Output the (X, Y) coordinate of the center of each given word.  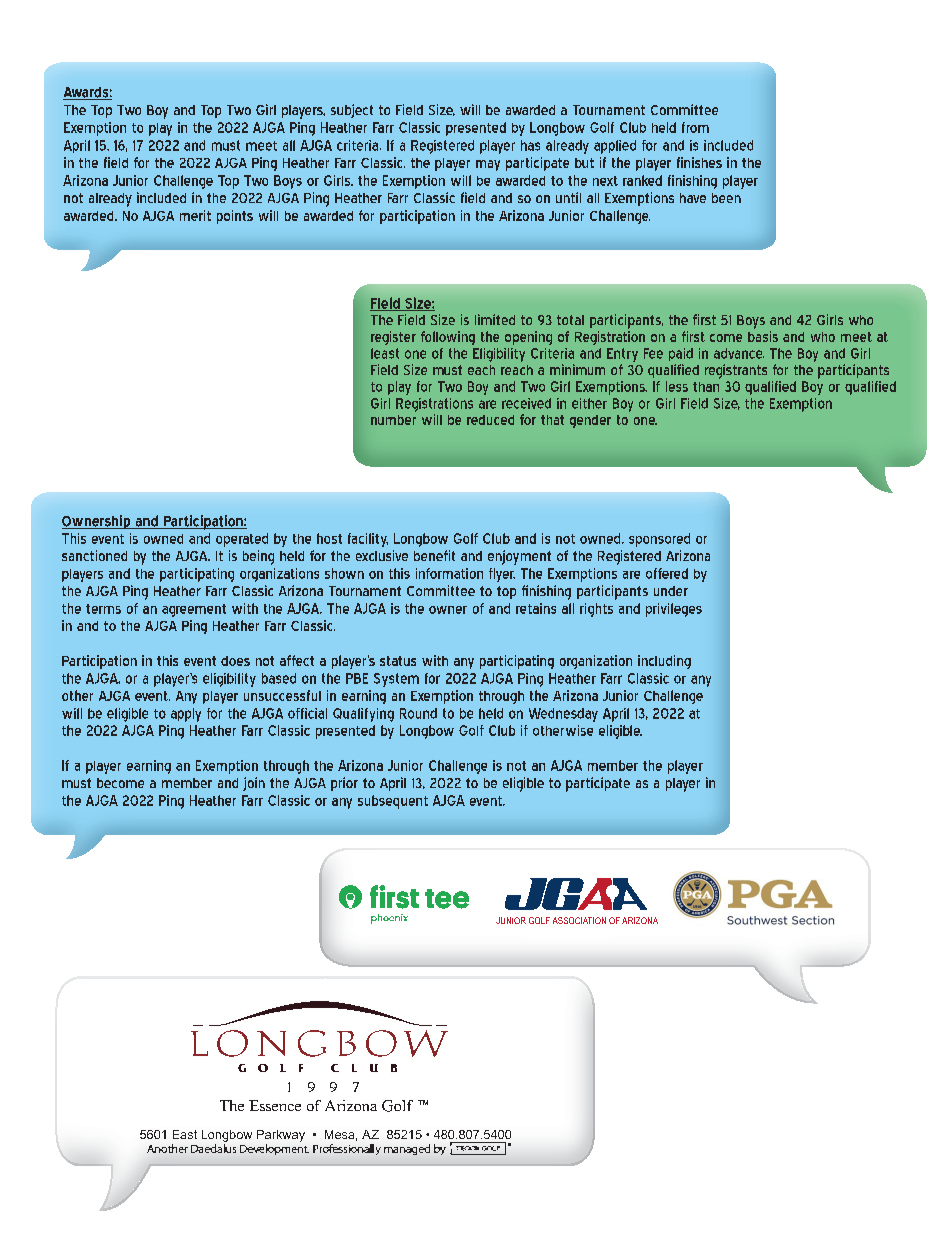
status (398, 661)
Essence (275, 1105)
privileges (674, 610)
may (488, 165)
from (695, 127)
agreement (194, 610)
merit (195, 215)
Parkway (281, 1136)
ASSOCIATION (579, 920)
